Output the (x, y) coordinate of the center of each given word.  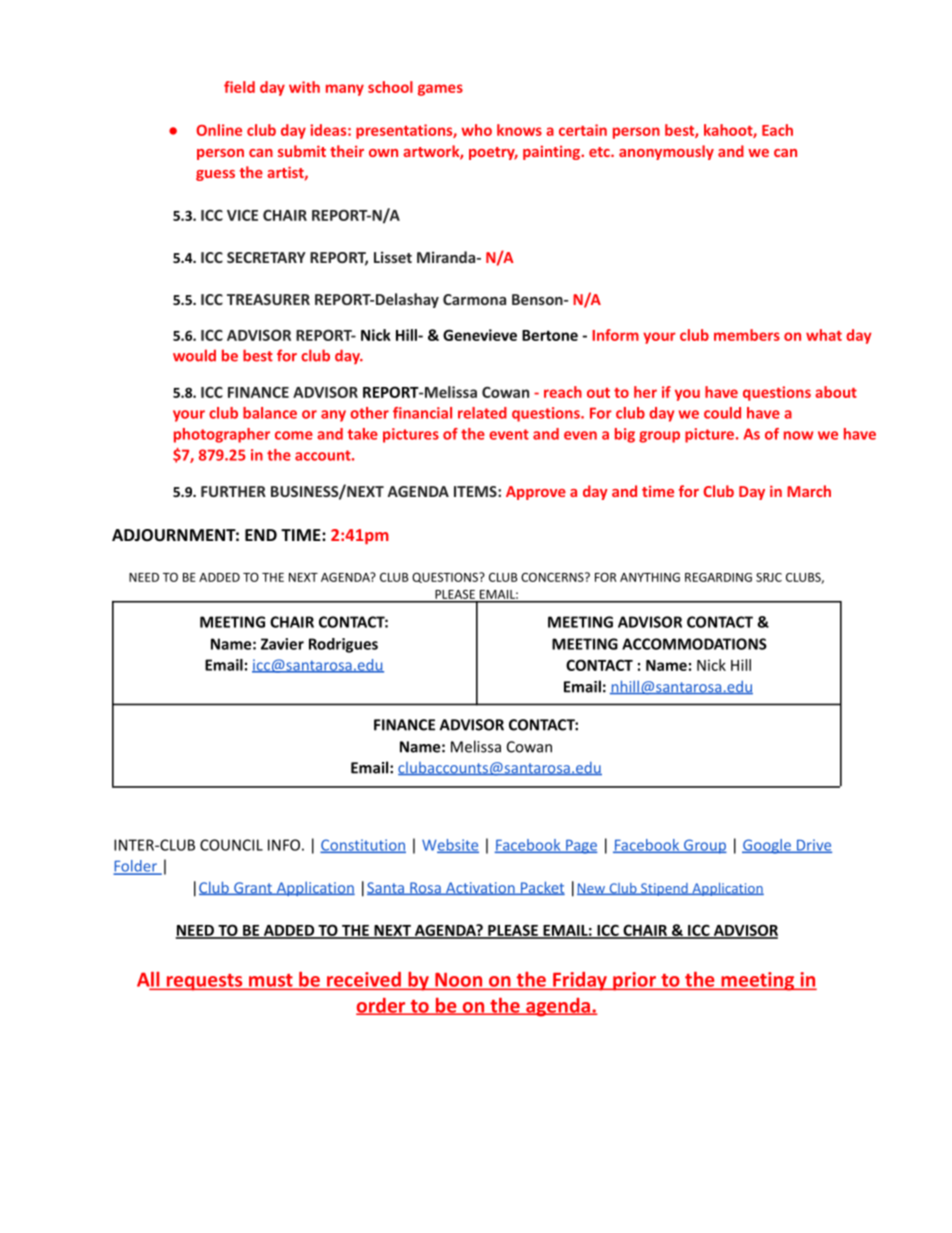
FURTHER (233, 491)
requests (204, 982)
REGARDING (718, 577)
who (476, 130)
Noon (459, 981)
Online (219, 130)
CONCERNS (553, 577)
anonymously (666, 152)
